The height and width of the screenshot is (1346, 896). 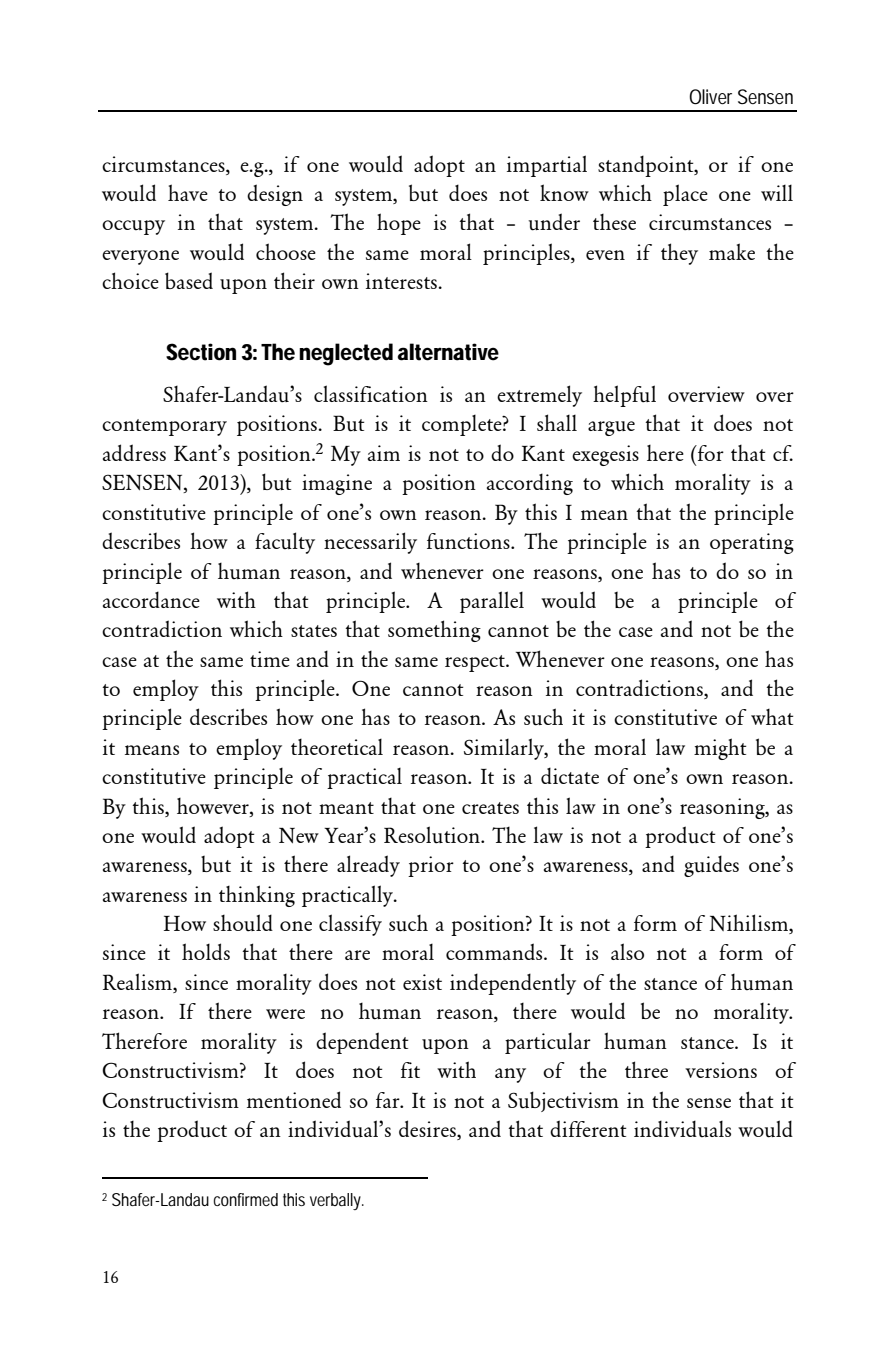 I want to click on confirmed, so click(x=245, y=1199).
